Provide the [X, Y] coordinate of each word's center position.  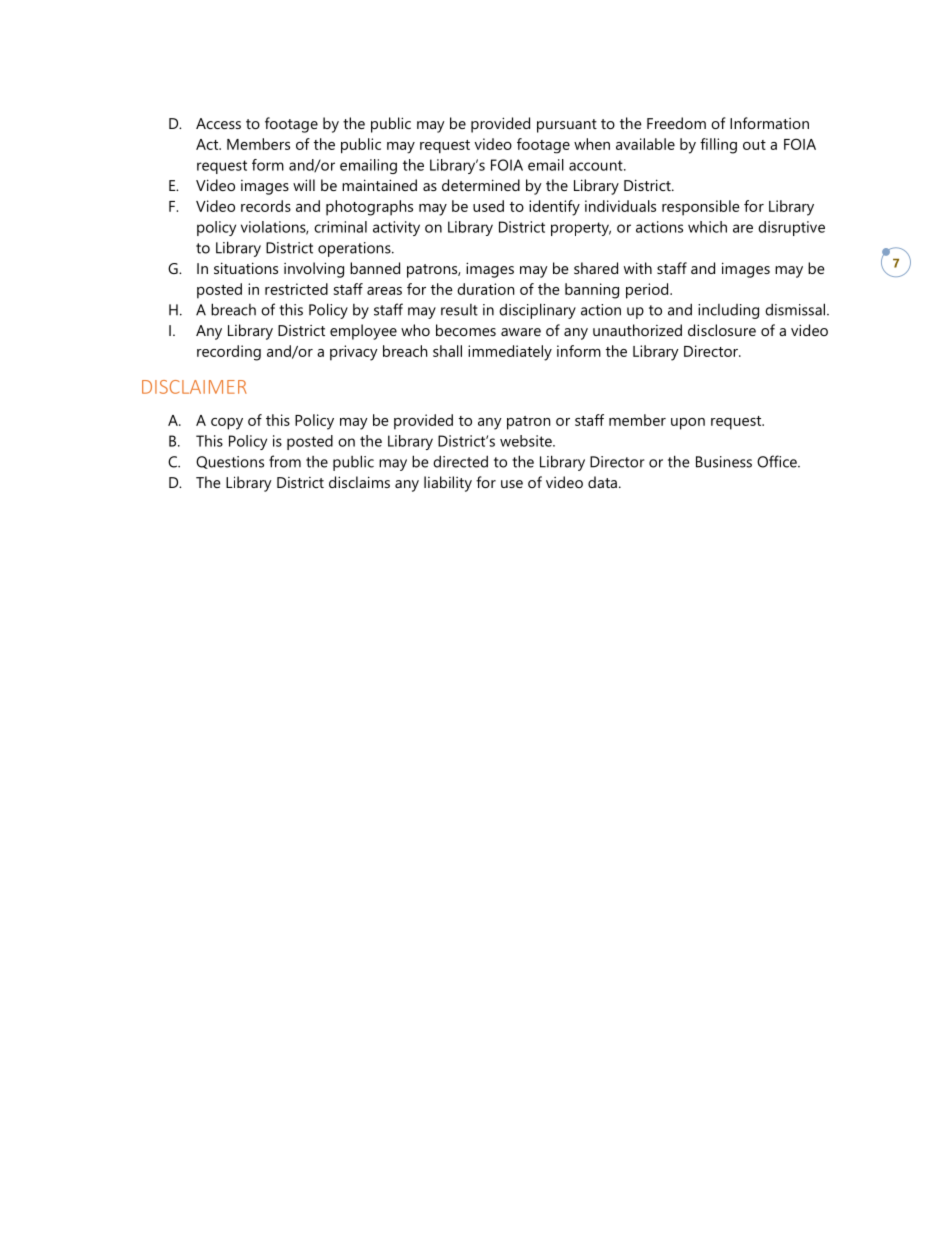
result [459, 310]
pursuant [567, 126]
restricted [296, 289]
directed [460, 461]
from [285, 461]
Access [218, 123]
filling [718, 146]
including [728, 311]
